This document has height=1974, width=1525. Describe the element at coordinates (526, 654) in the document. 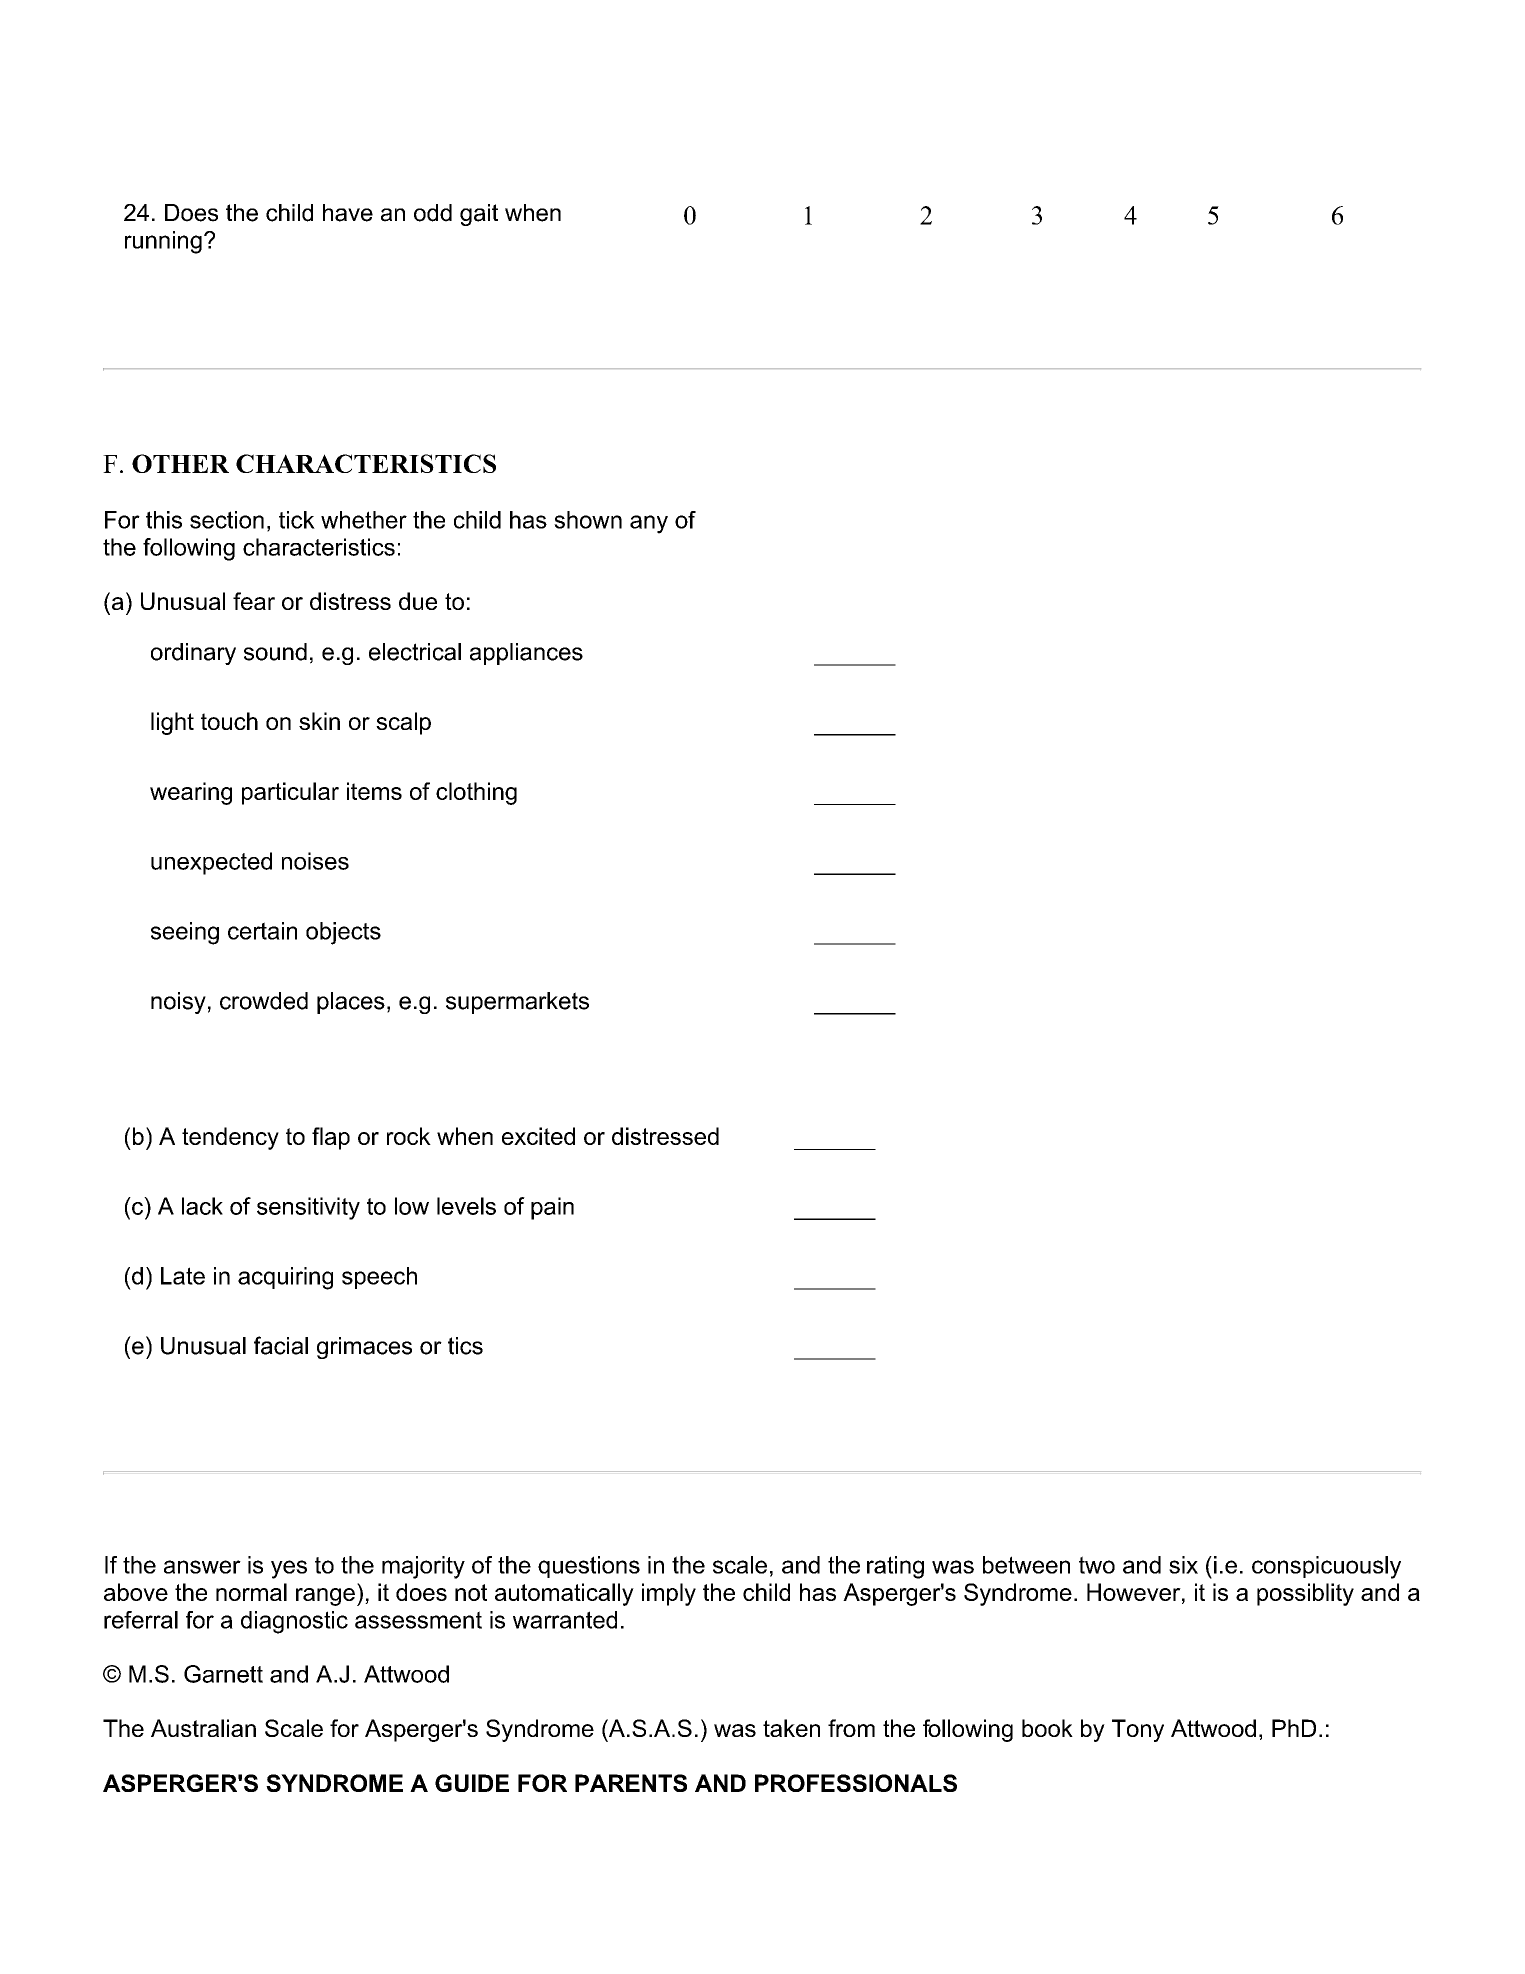

I see `appliances` at that location.
